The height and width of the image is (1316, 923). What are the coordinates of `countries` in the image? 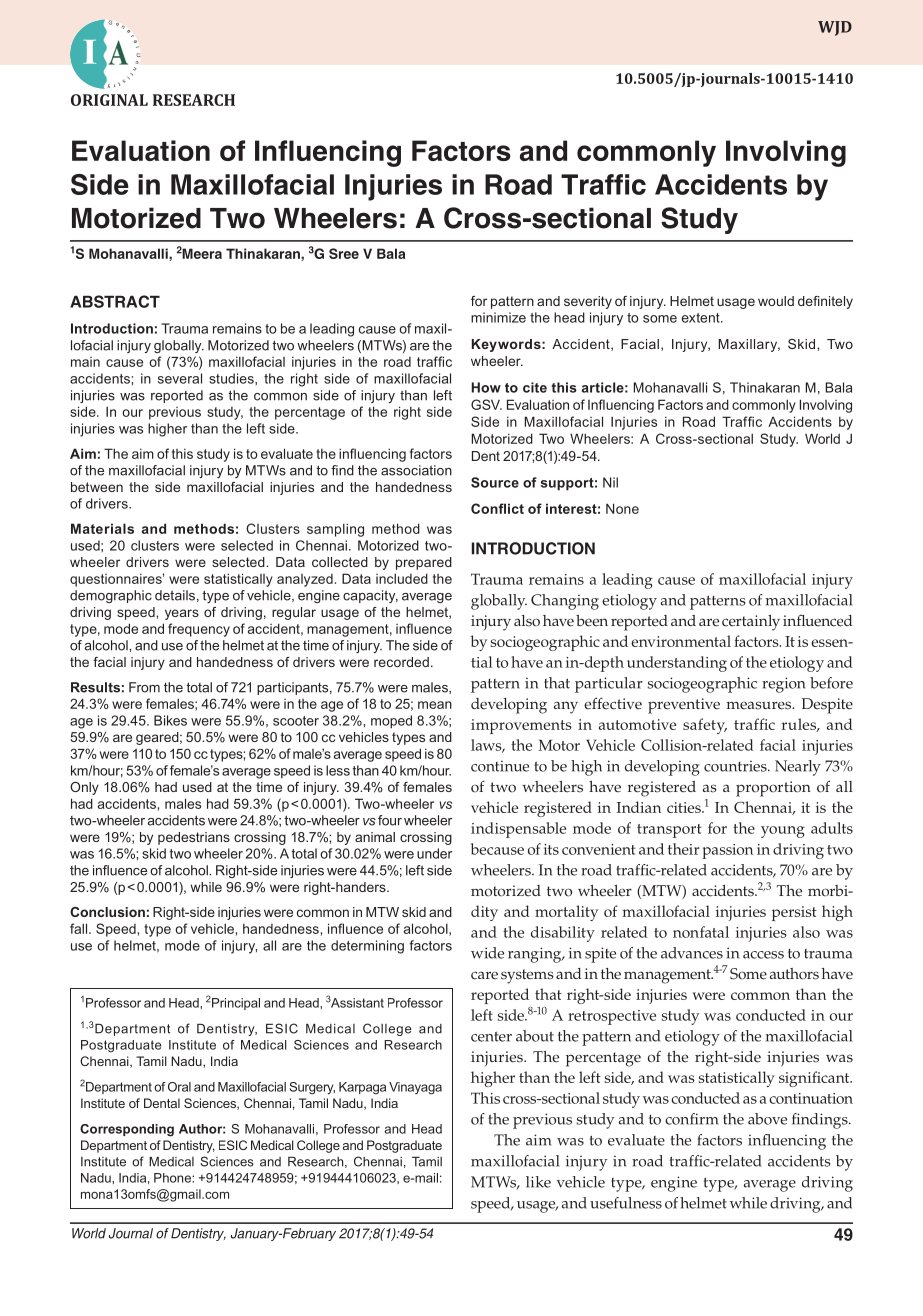 It's located at (736, 766).
